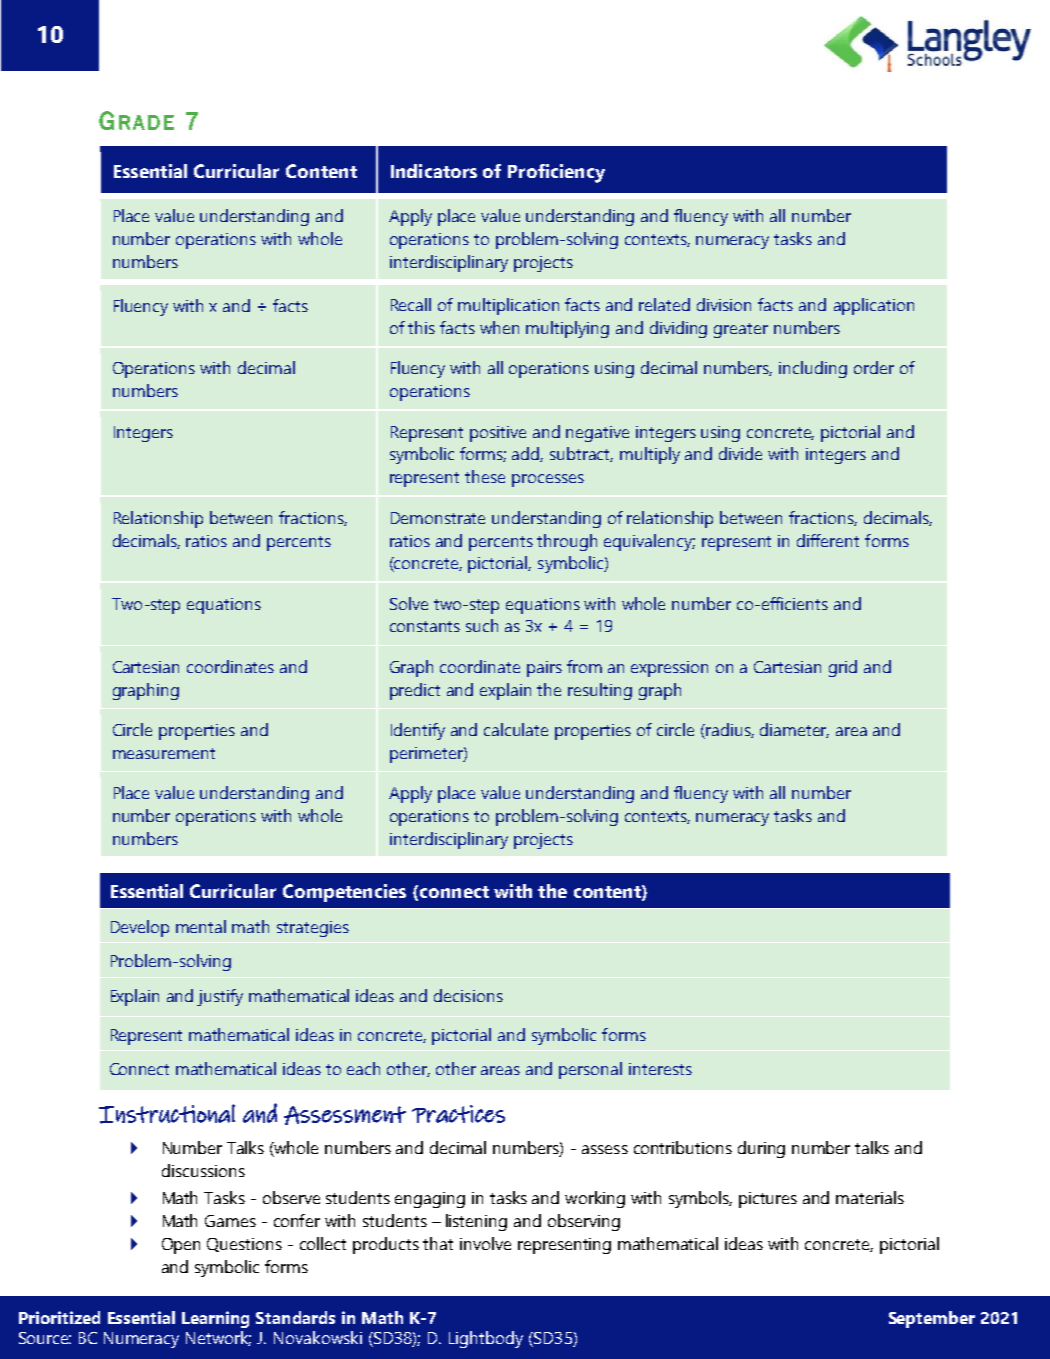  What do you see at coordinates (556, 173) in the screenshot?
I see `Proficiency` at bounding box center [556, 173].
